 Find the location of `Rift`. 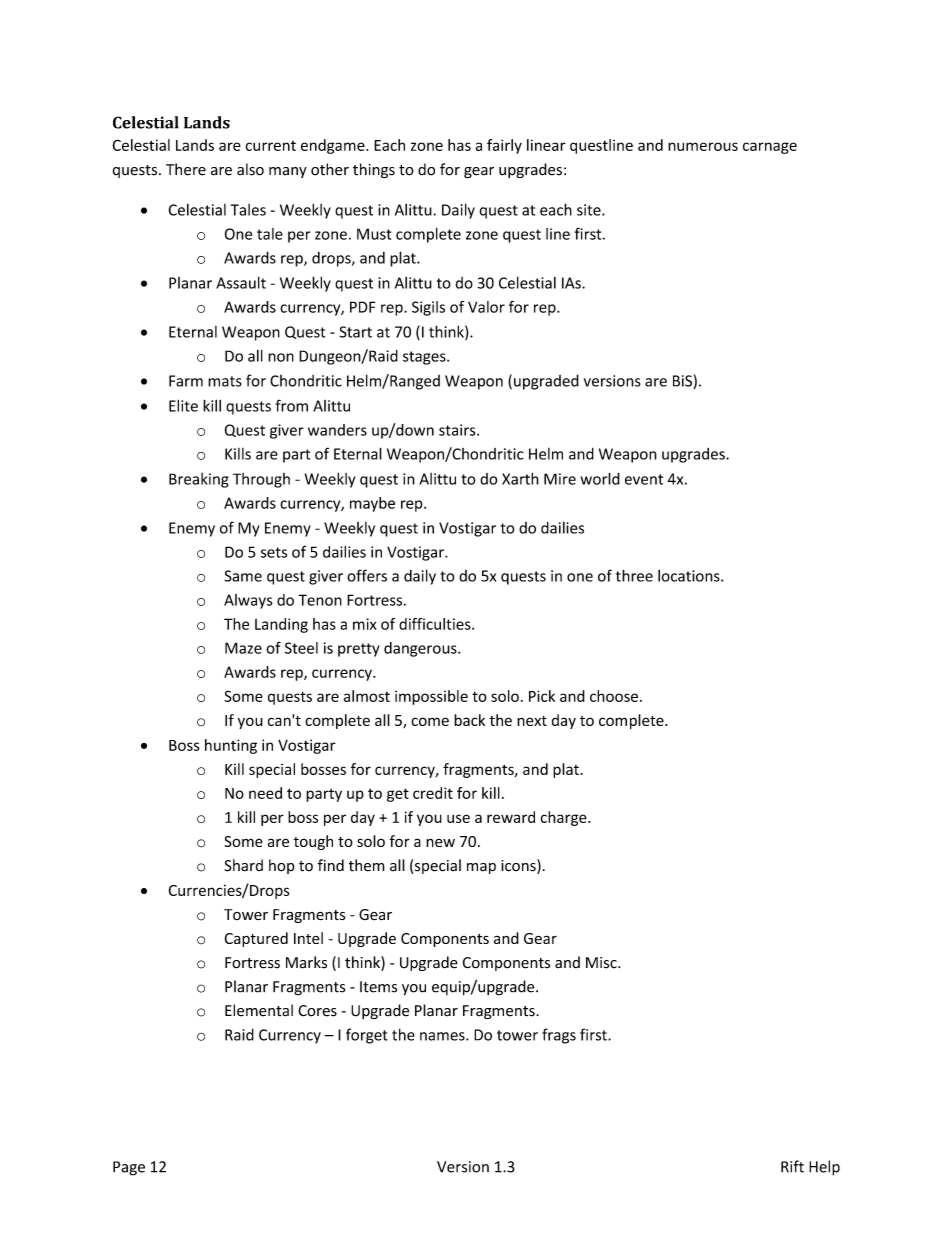

Rift is located at coordinates (792, 1166).
